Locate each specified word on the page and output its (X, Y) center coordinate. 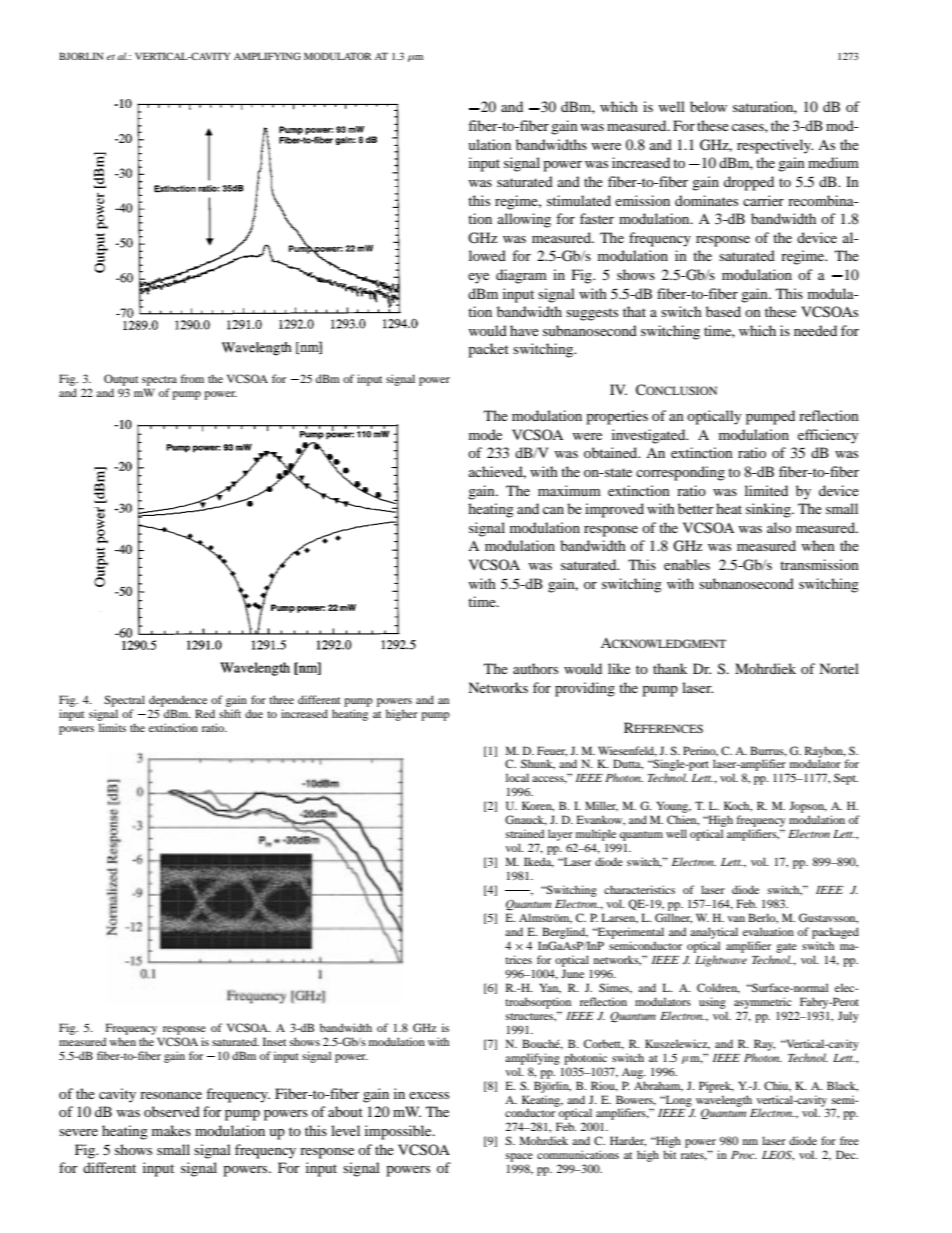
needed (815, 330)
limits (112, 727)
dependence (178, 701)
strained (525, 833)
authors (535, 668)
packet (488, 350)
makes (171, 1130)
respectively (775, 146)
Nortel (839, 668)
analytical (714, 933)
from (192, 378)
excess (429, 1095)
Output (121, 381)
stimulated (579, 200)
